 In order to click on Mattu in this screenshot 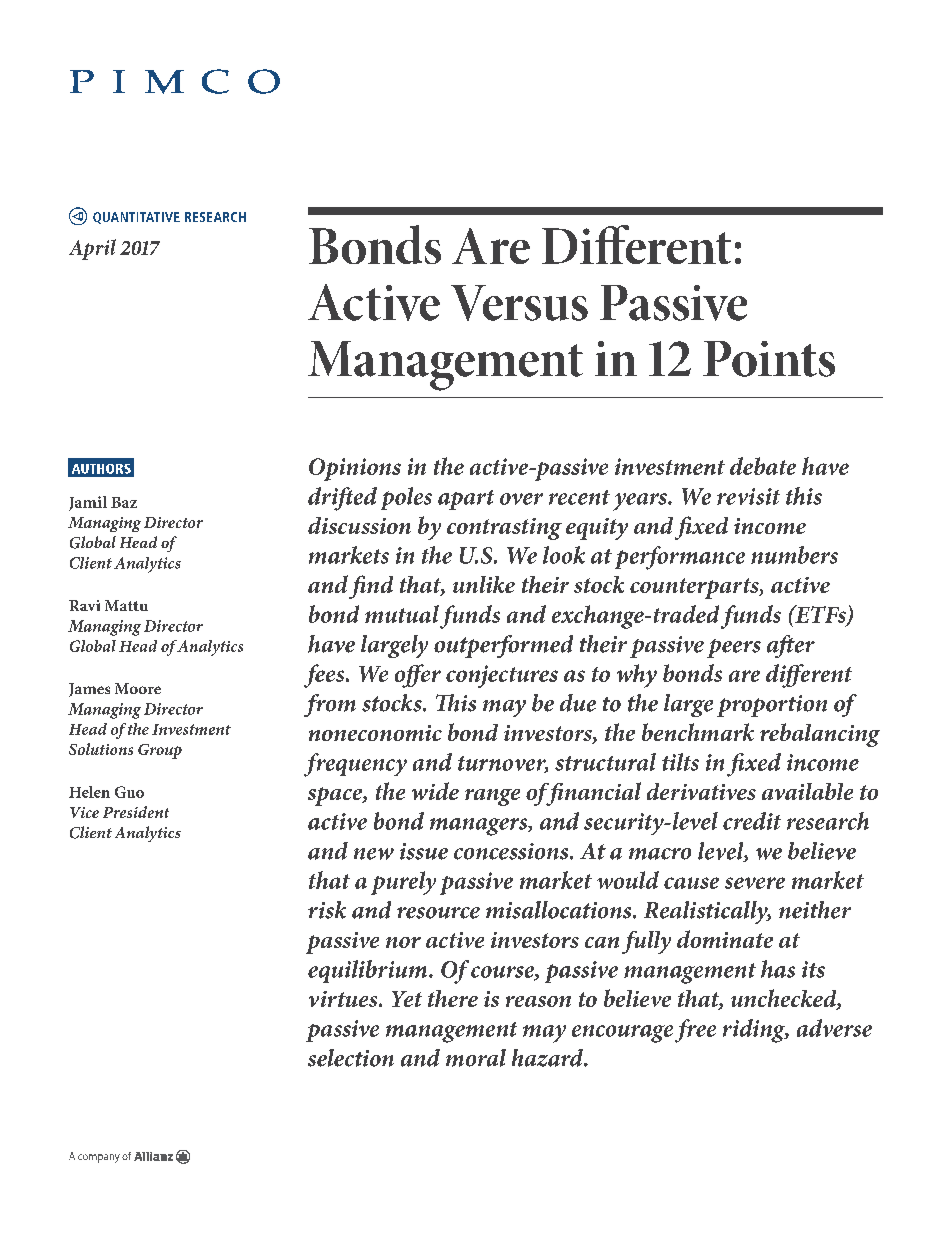, I will do `click(126, 605)`.
